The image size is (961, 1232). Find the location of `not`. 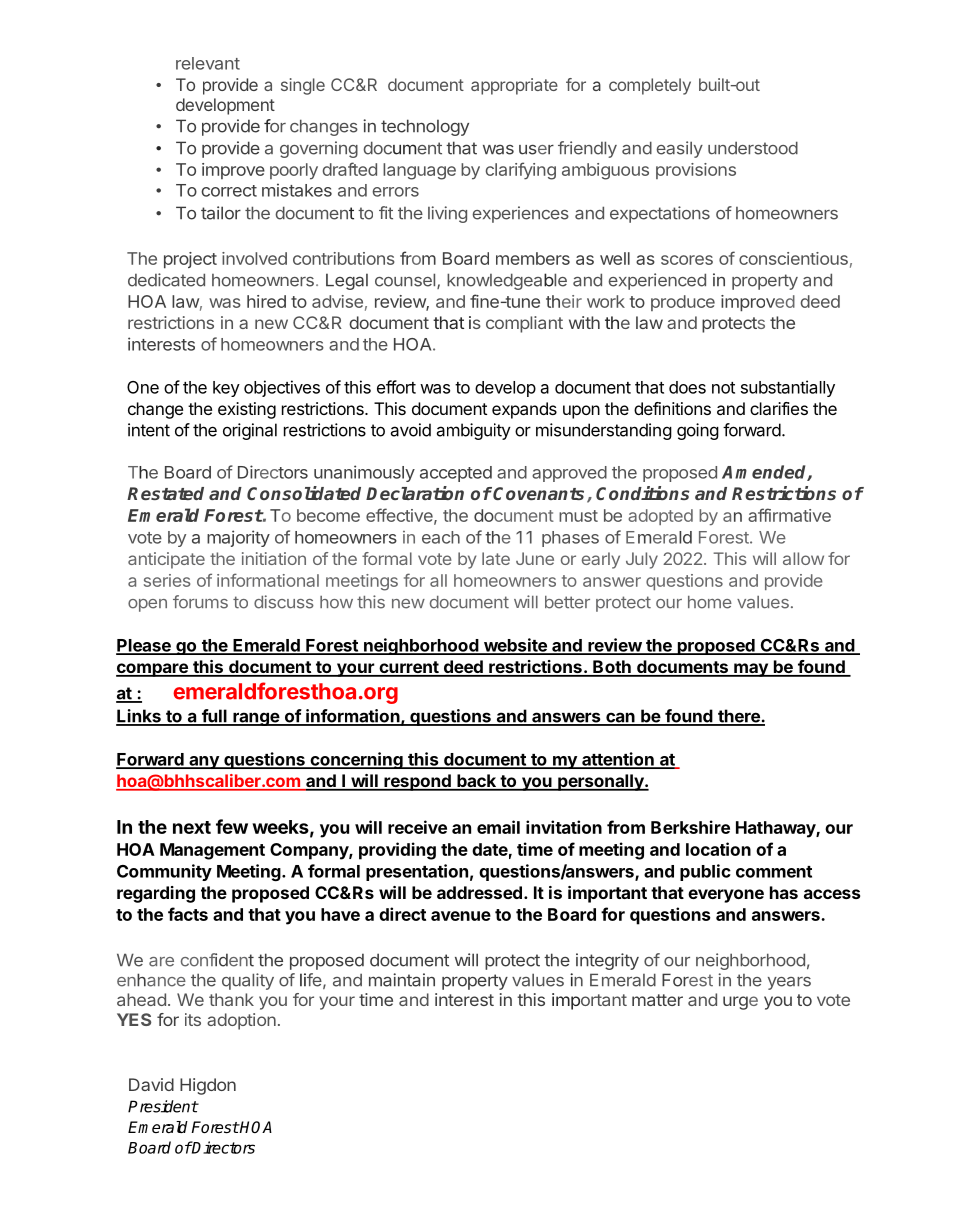

not is located at coordinates (723, 388).
